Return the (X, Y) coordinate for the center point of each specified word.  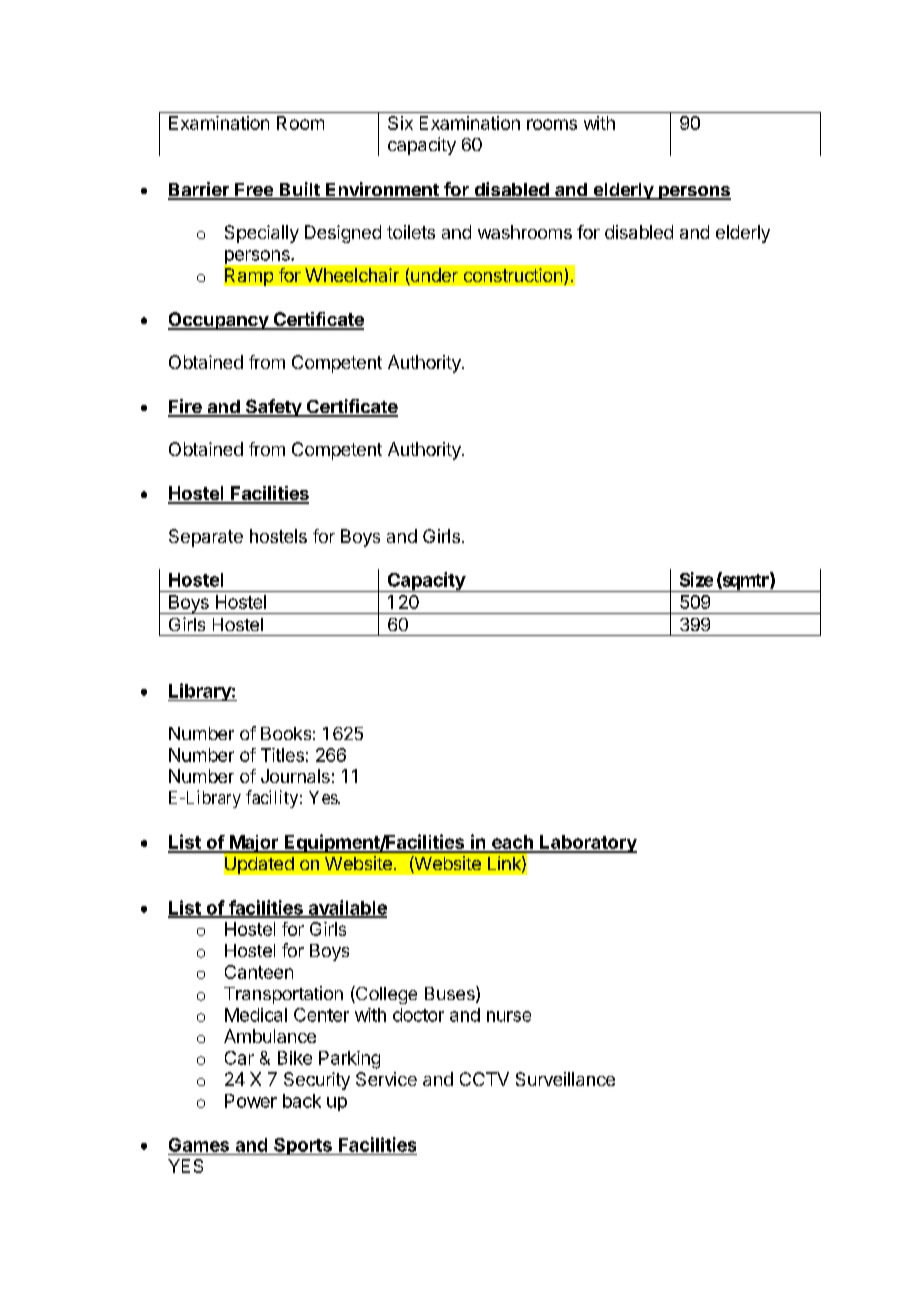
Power (251, 1101)
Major (254, 844)
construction (513, 275)
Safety (274, 408)
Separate (206, 538)
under (433, 276)
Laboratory (587, 844)
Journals (295, 776)
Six (400, 123)
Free (254, 191)
